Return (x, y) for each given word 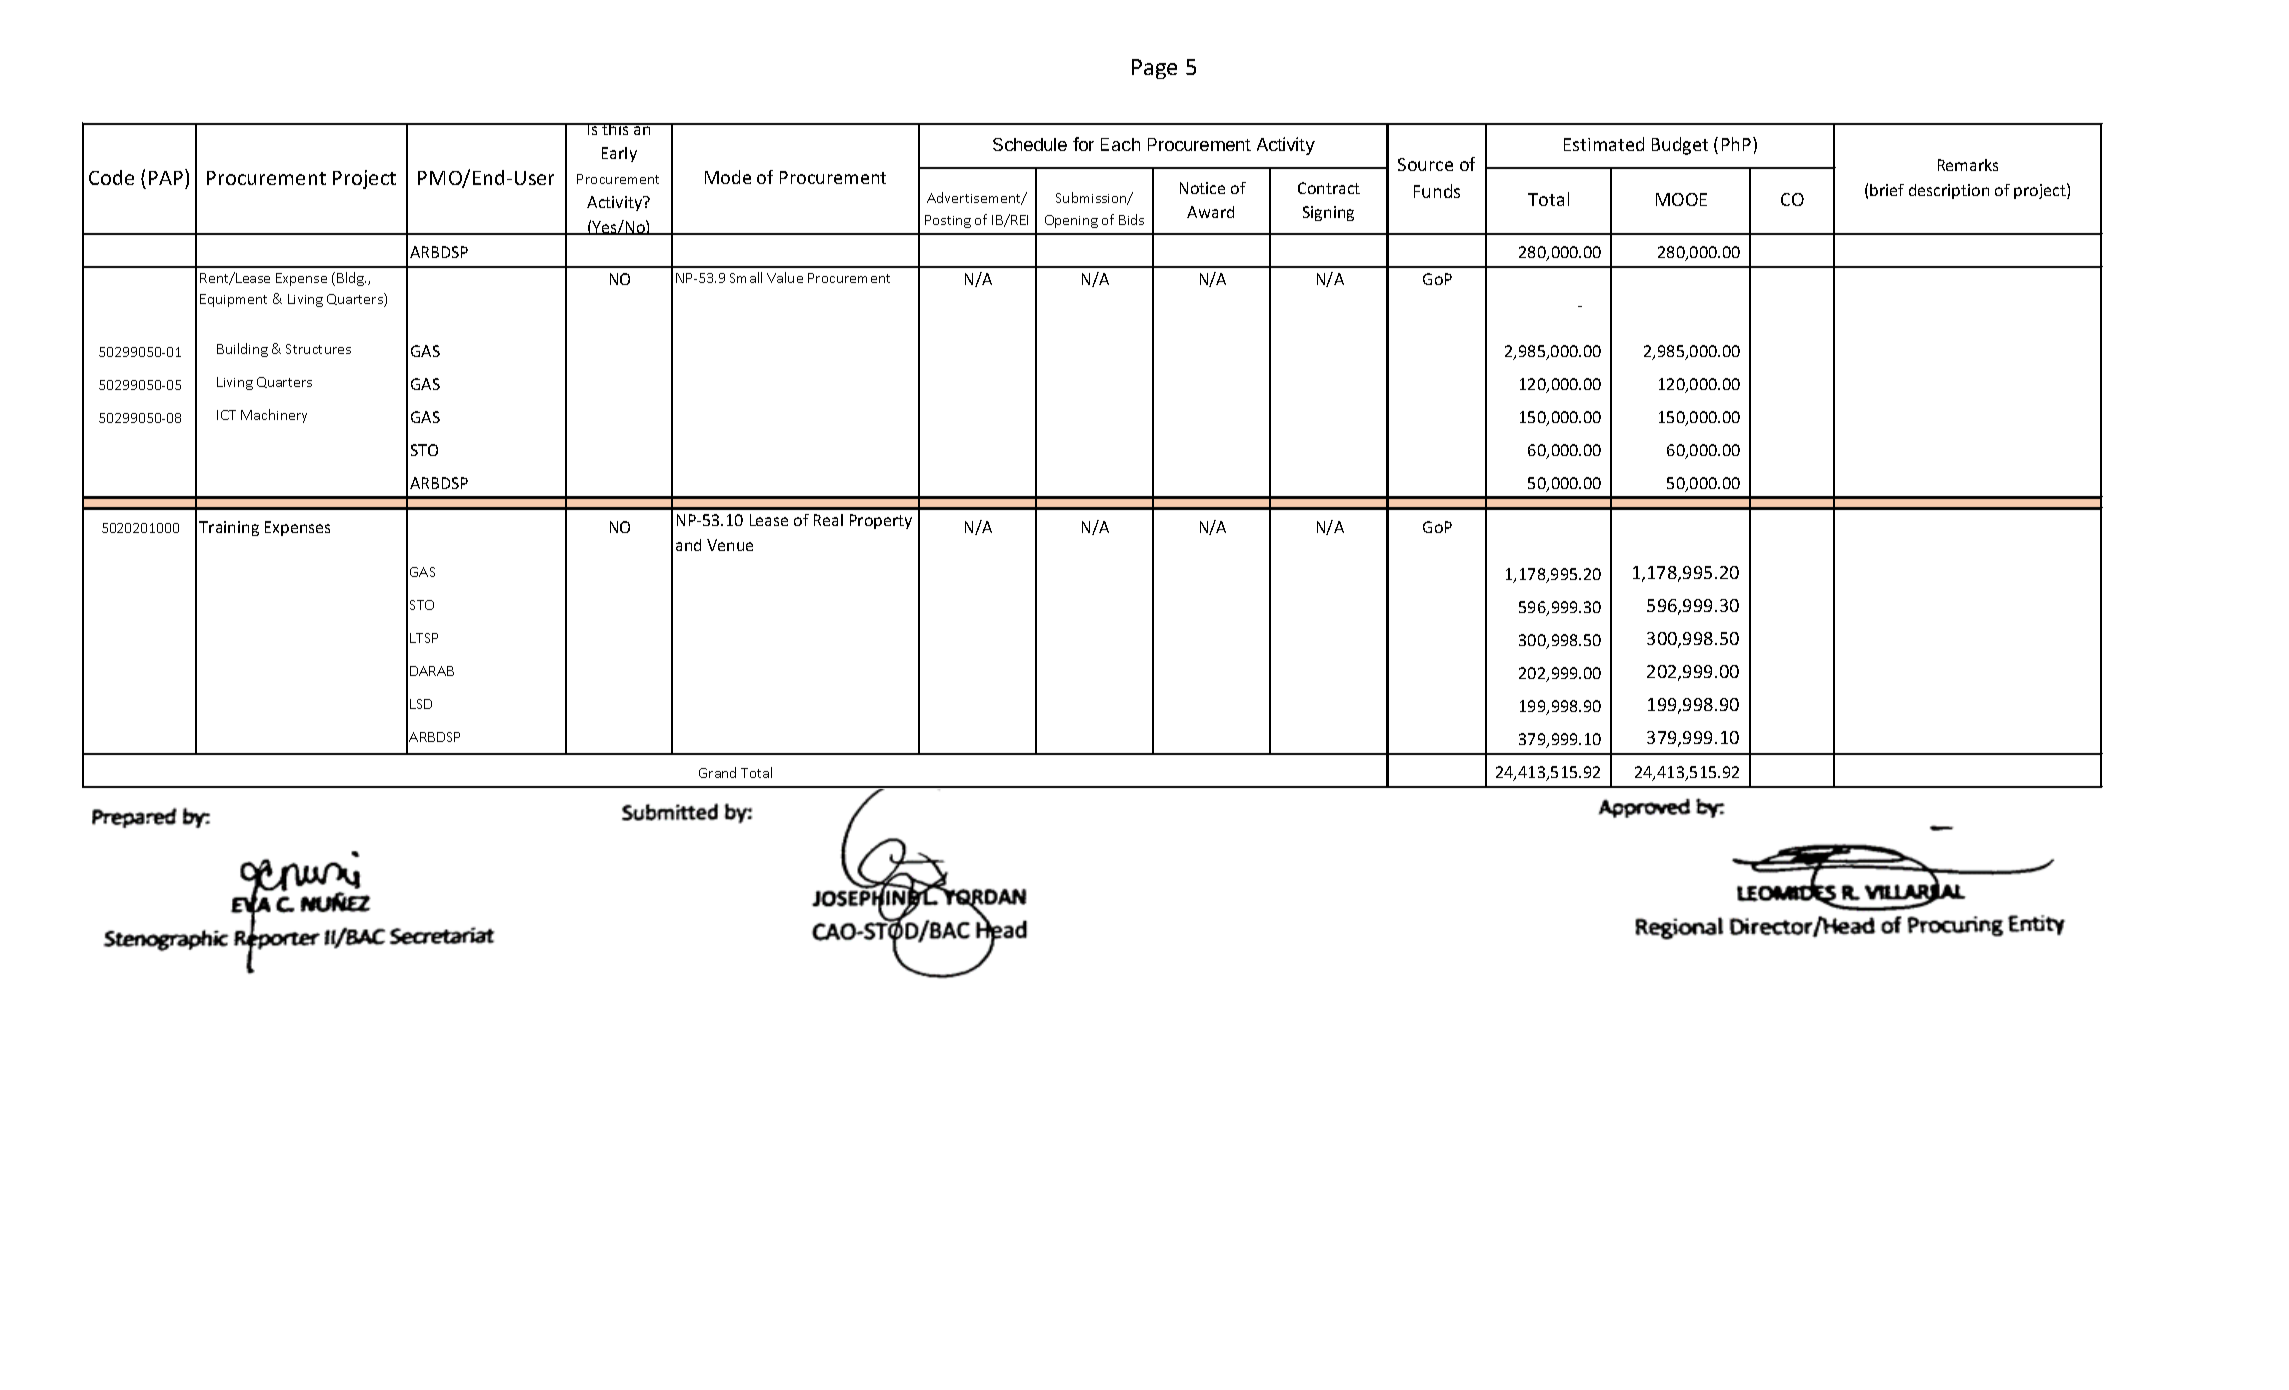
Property (881, 521)
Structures (318, 349)
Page (1154, 69)
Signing (1328, 213)
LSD (421, 704)
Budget (1680, 146)
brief (1887, 190)
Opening (1071, 221)
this (615, 129)
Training (229, 528)
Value (785, 277)
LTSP (424, 638)
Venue (730, 545)
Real (828, 520)
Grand (717, 772)
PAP (167, 177)
